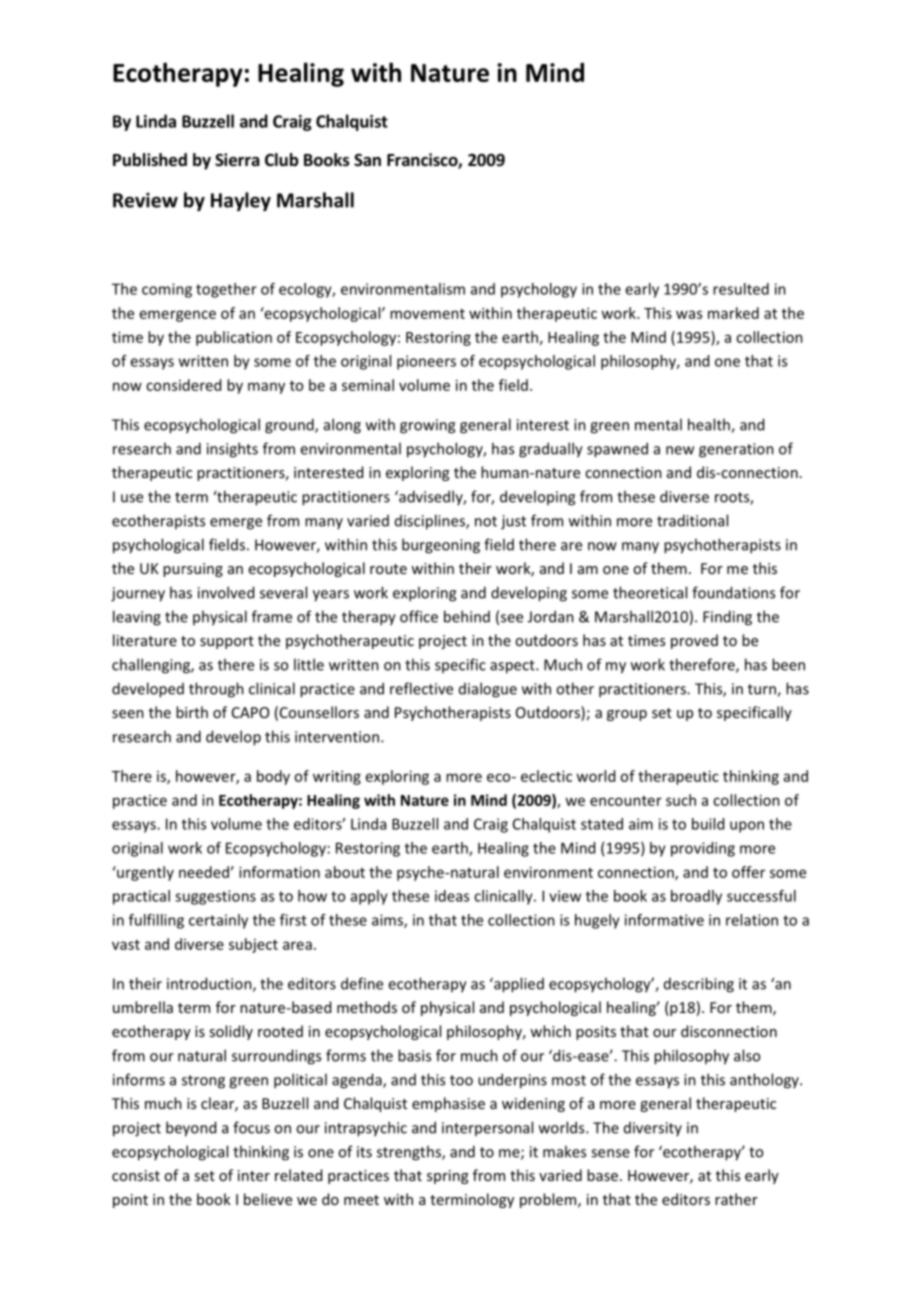 Image resolution: width=924 pixels, height=1308 pixels. What do you see at coordinates (694, 641) in the page?
I see `proved` at bounding box center [694, 641].
